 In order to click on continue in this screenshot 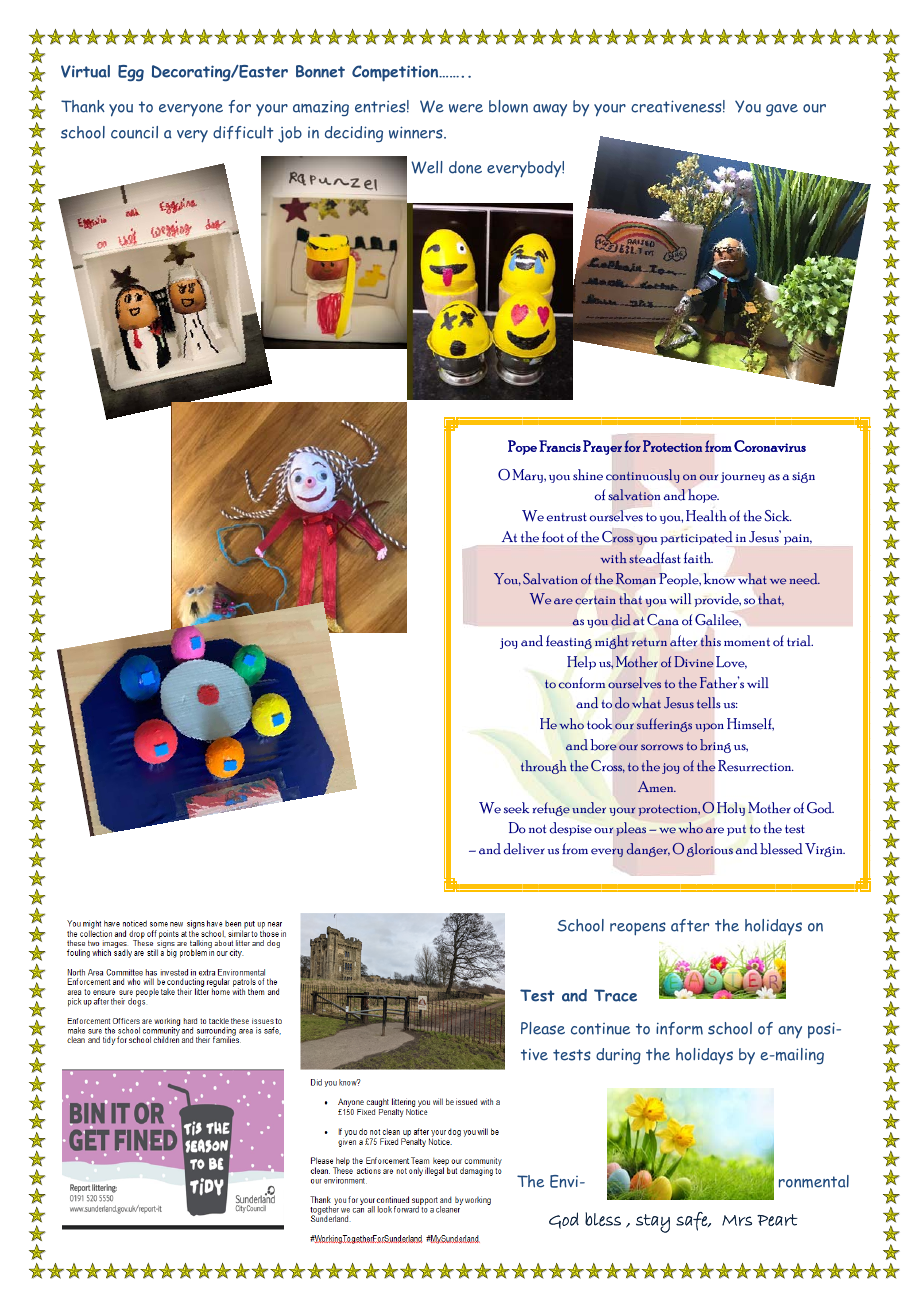, I will do `click(600, 1029)`.
